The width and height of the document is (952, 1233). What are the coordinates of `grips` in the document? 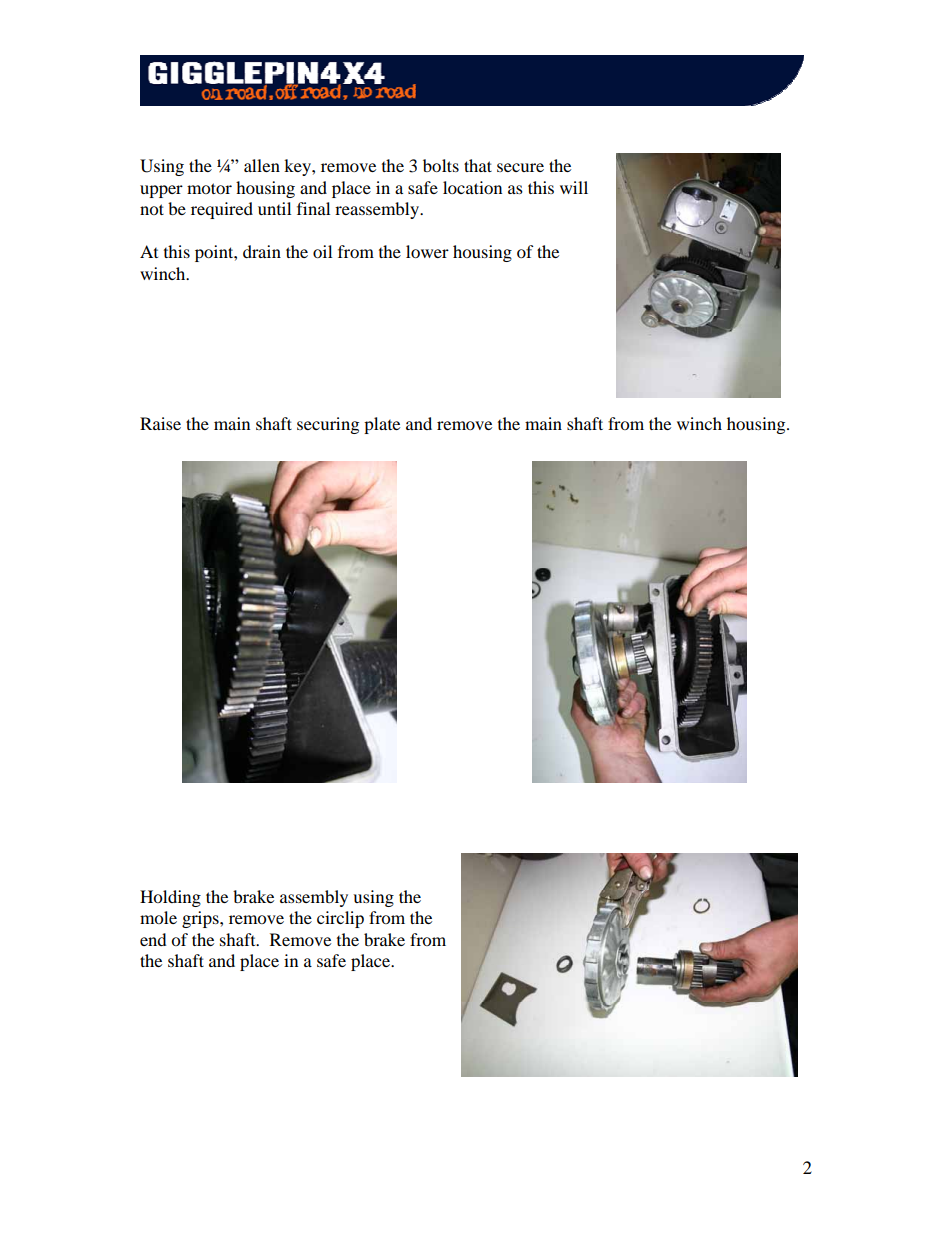 It's located at (201, 919).
